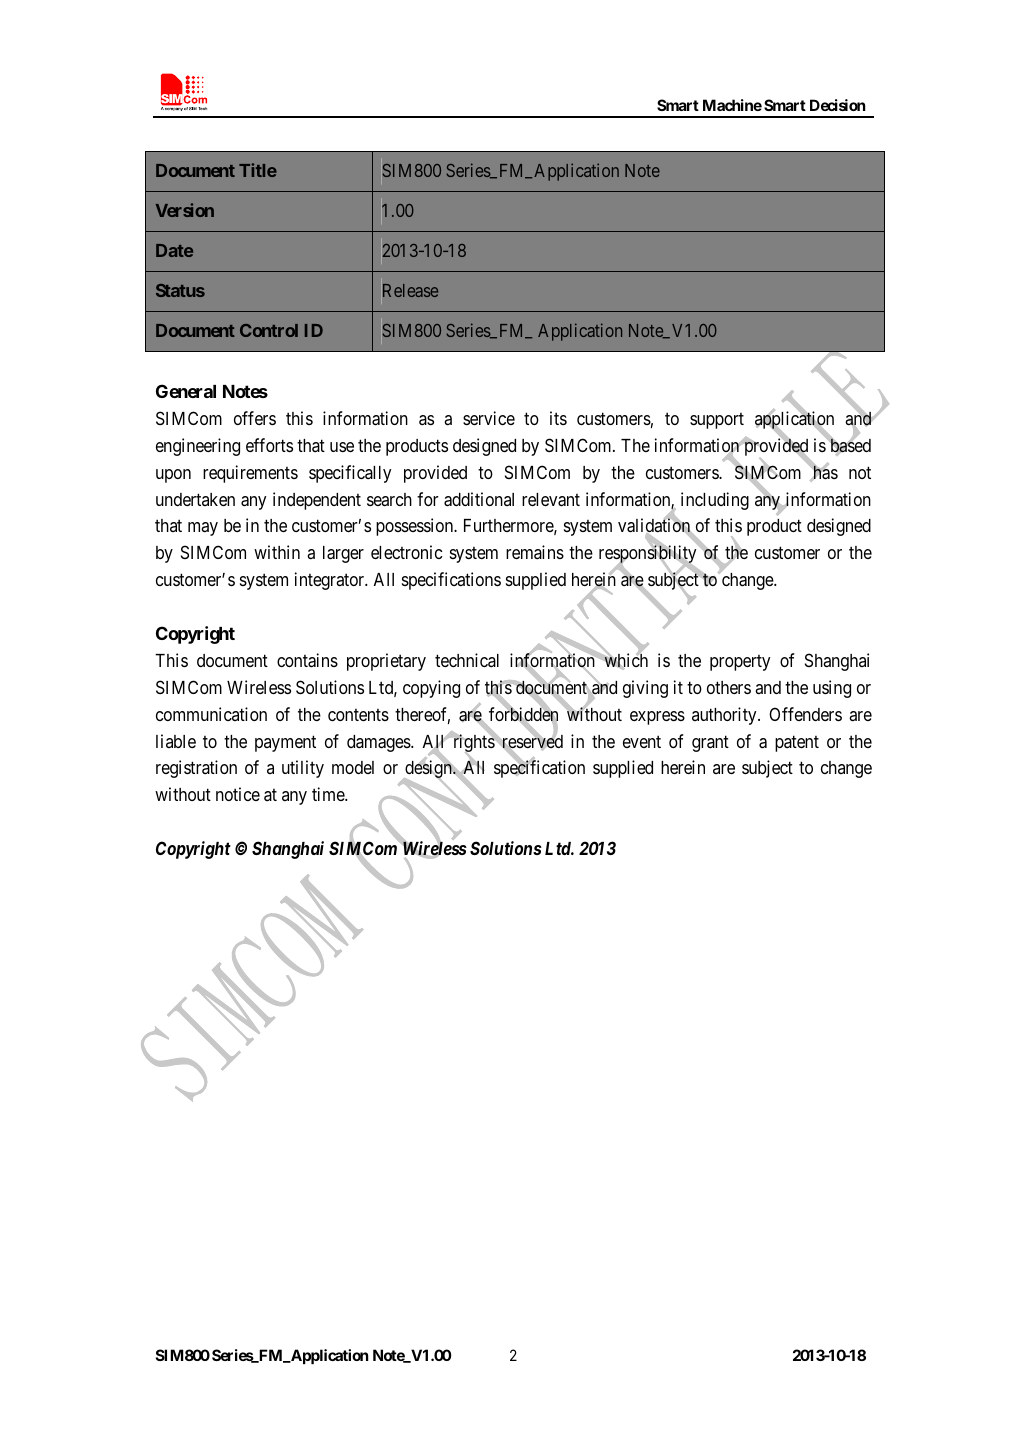 The width and height of the document is (1026, 1451). Describe the element at coordinates (416, 527) in the document. I see `possession` at that location.
